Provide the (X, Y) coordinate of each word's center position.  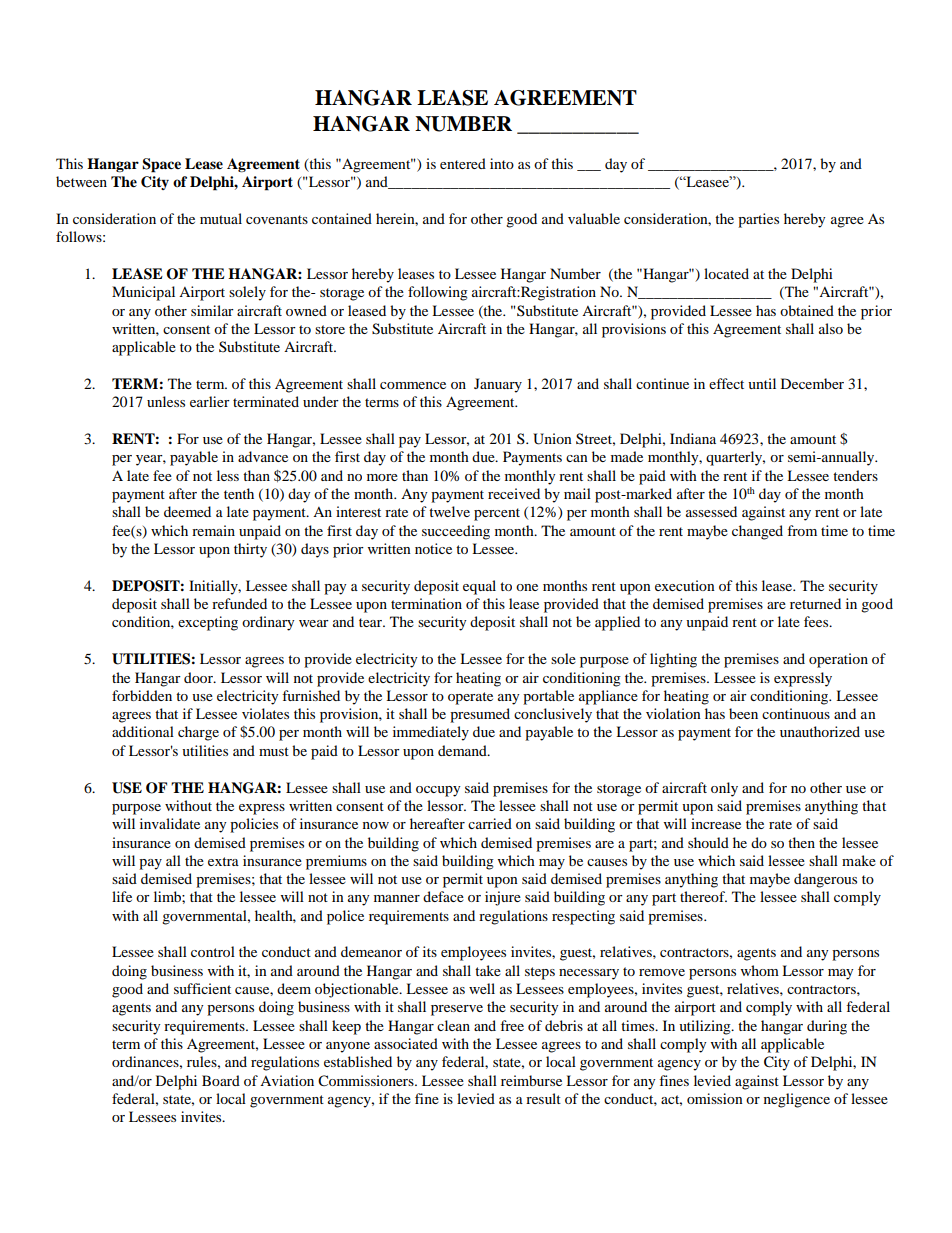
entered (463, 163)
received (514, 493)
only (724, 789)
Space (161, 165)
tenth (239, 493)
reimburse (531, 1080)
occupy (438, 791)
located (726, 273)
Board (221, 1080)
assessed (711, 511)
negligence (797, 1100)
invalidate (170, 823)
